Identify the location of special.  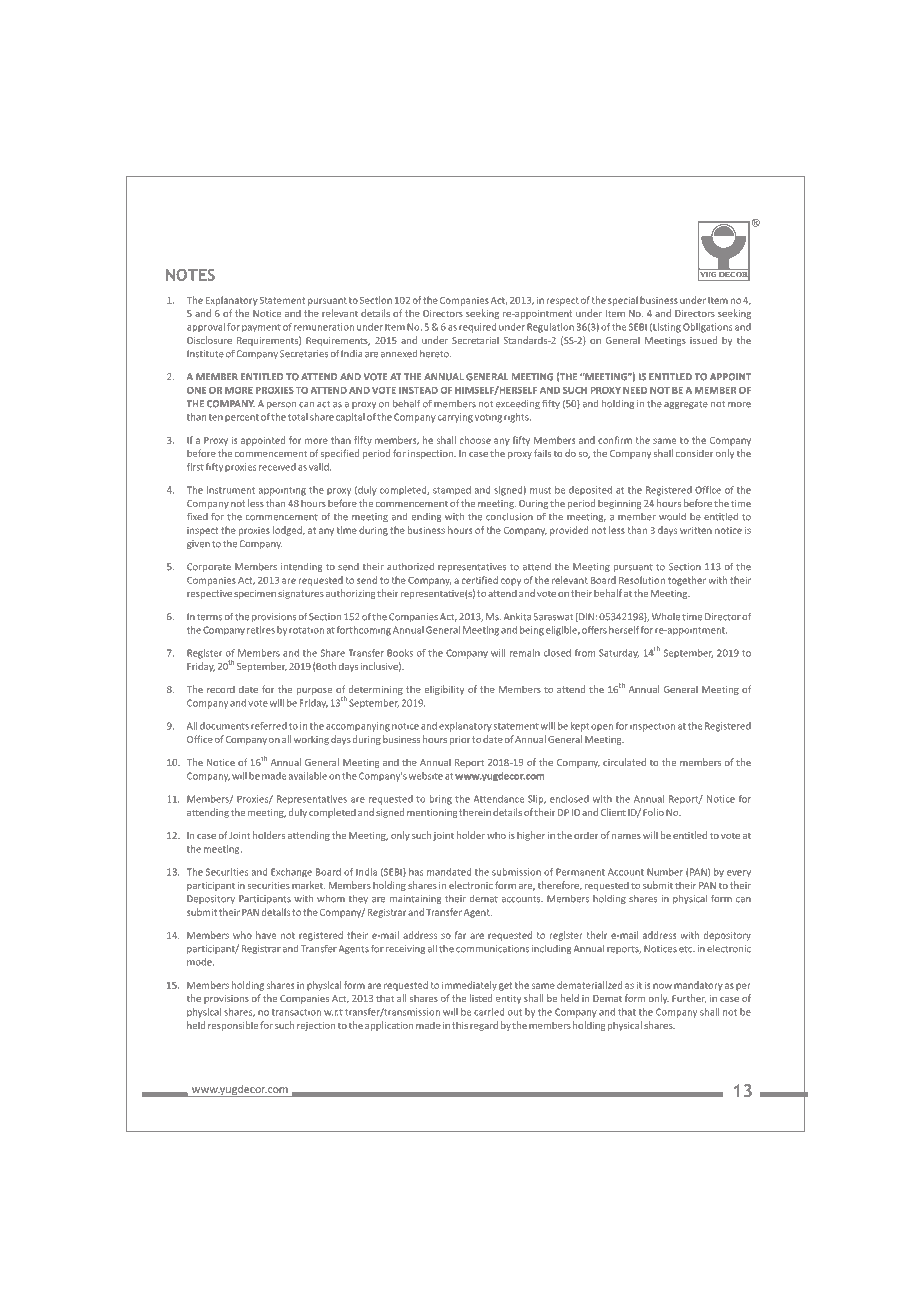
(623, 301).
